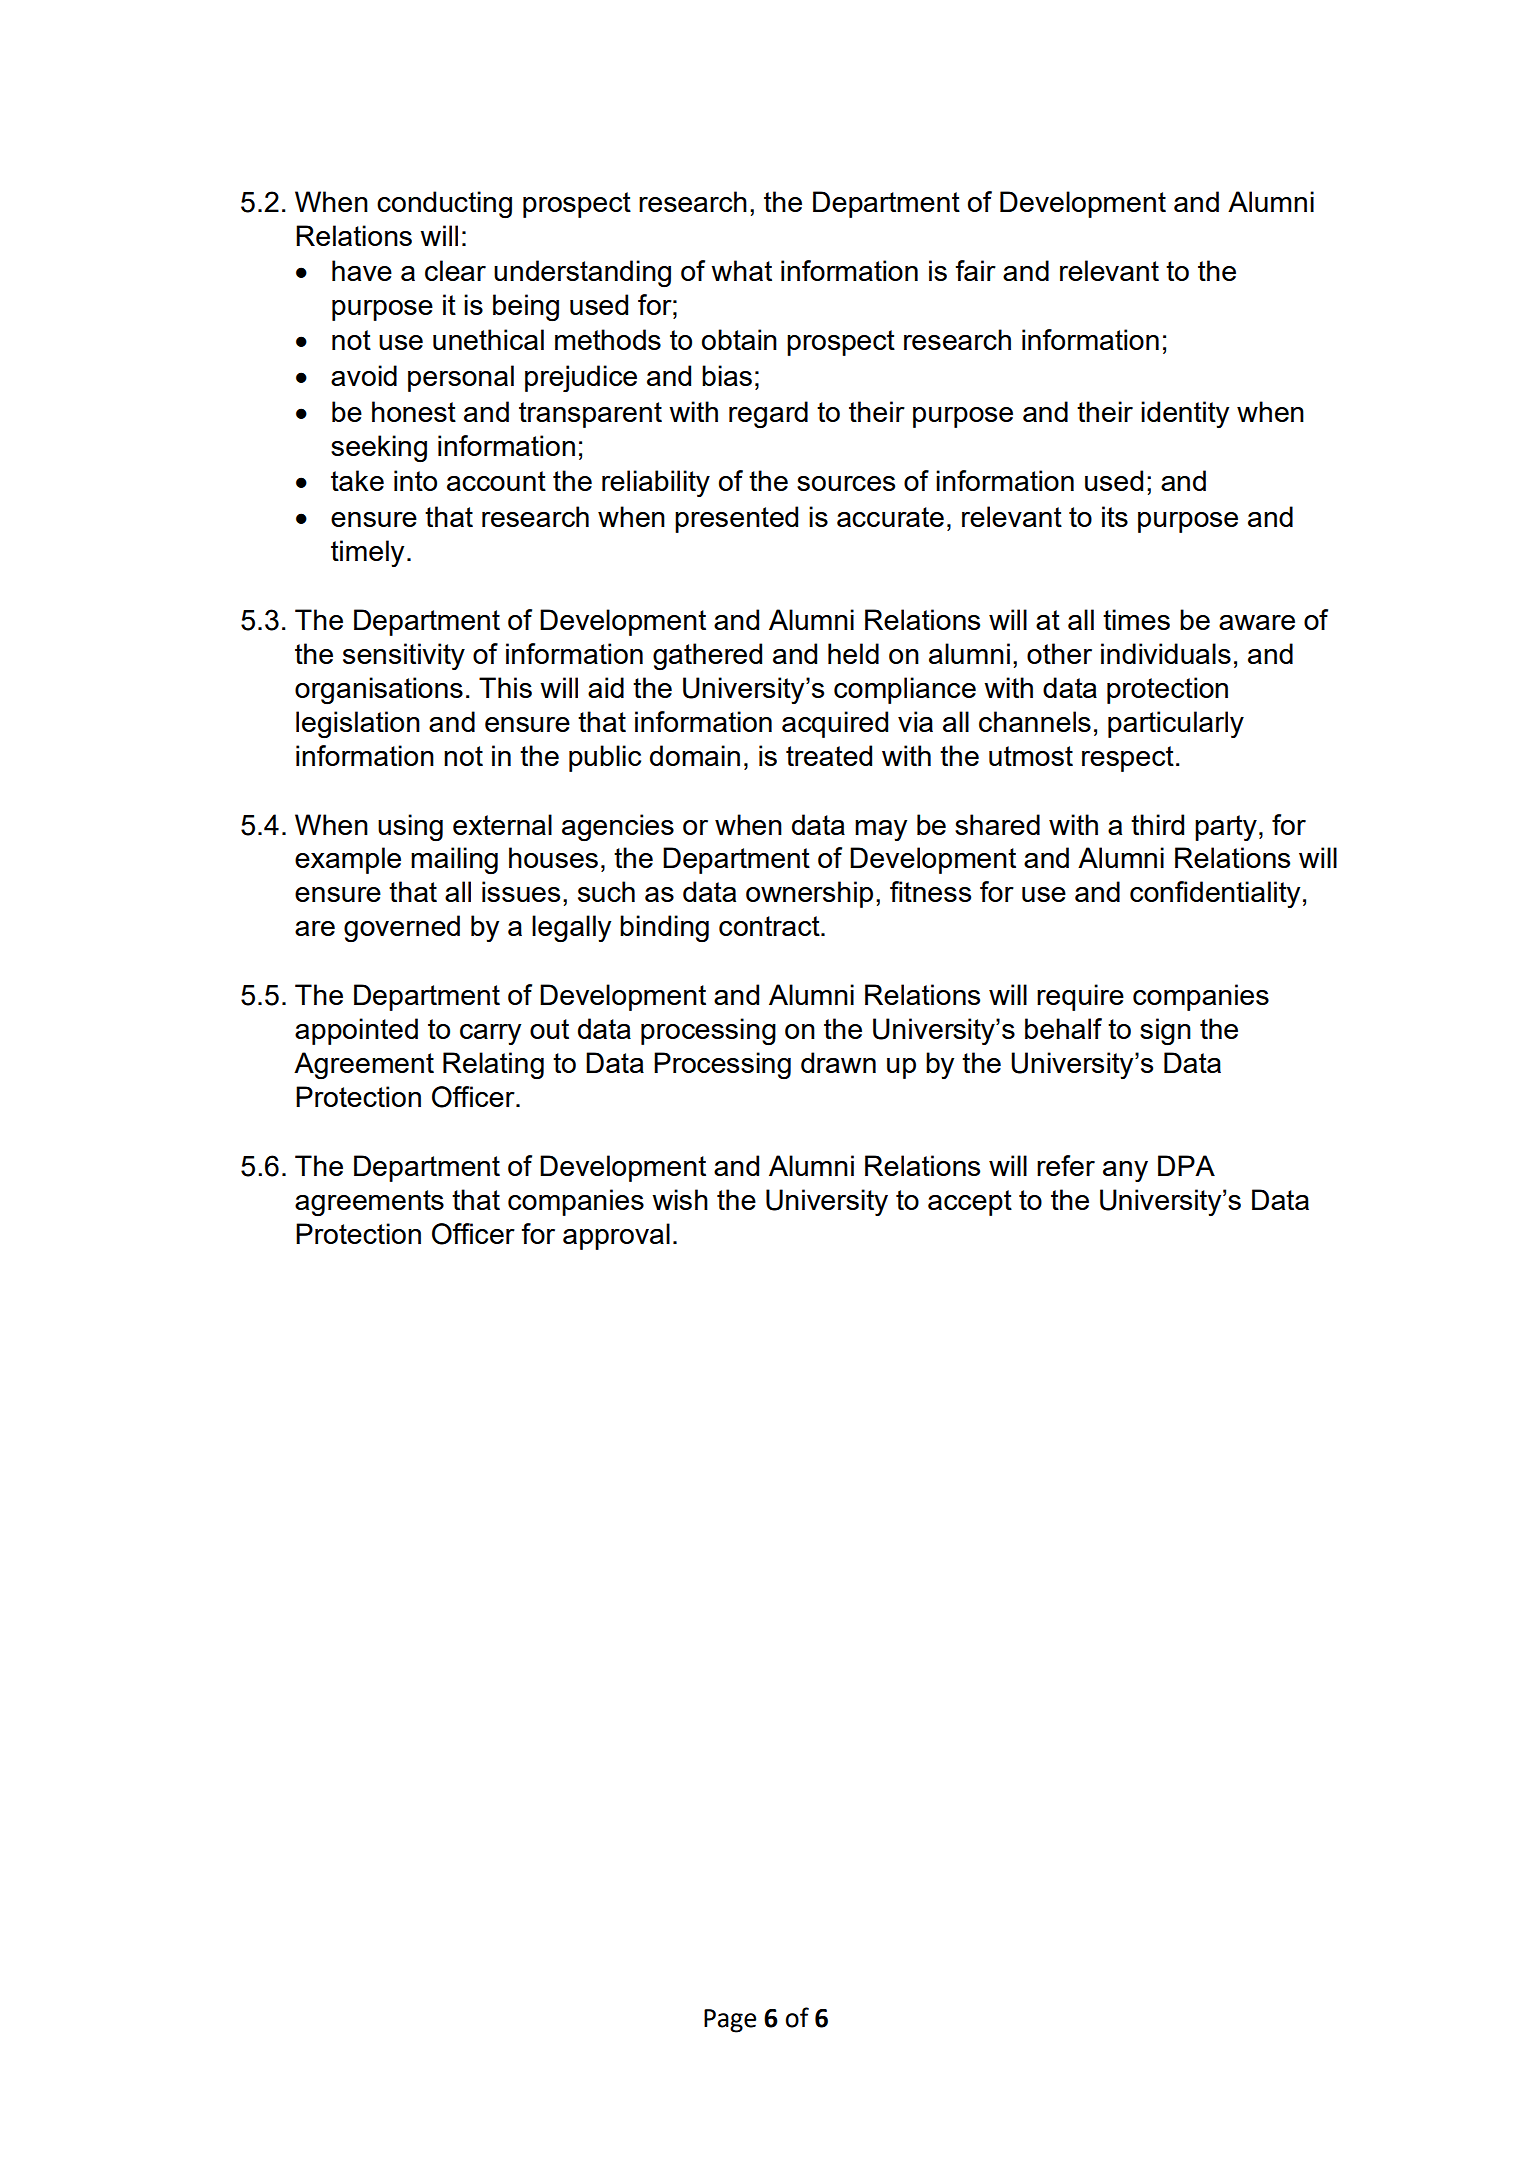  I want to click on identity, so click(1185, 414).
